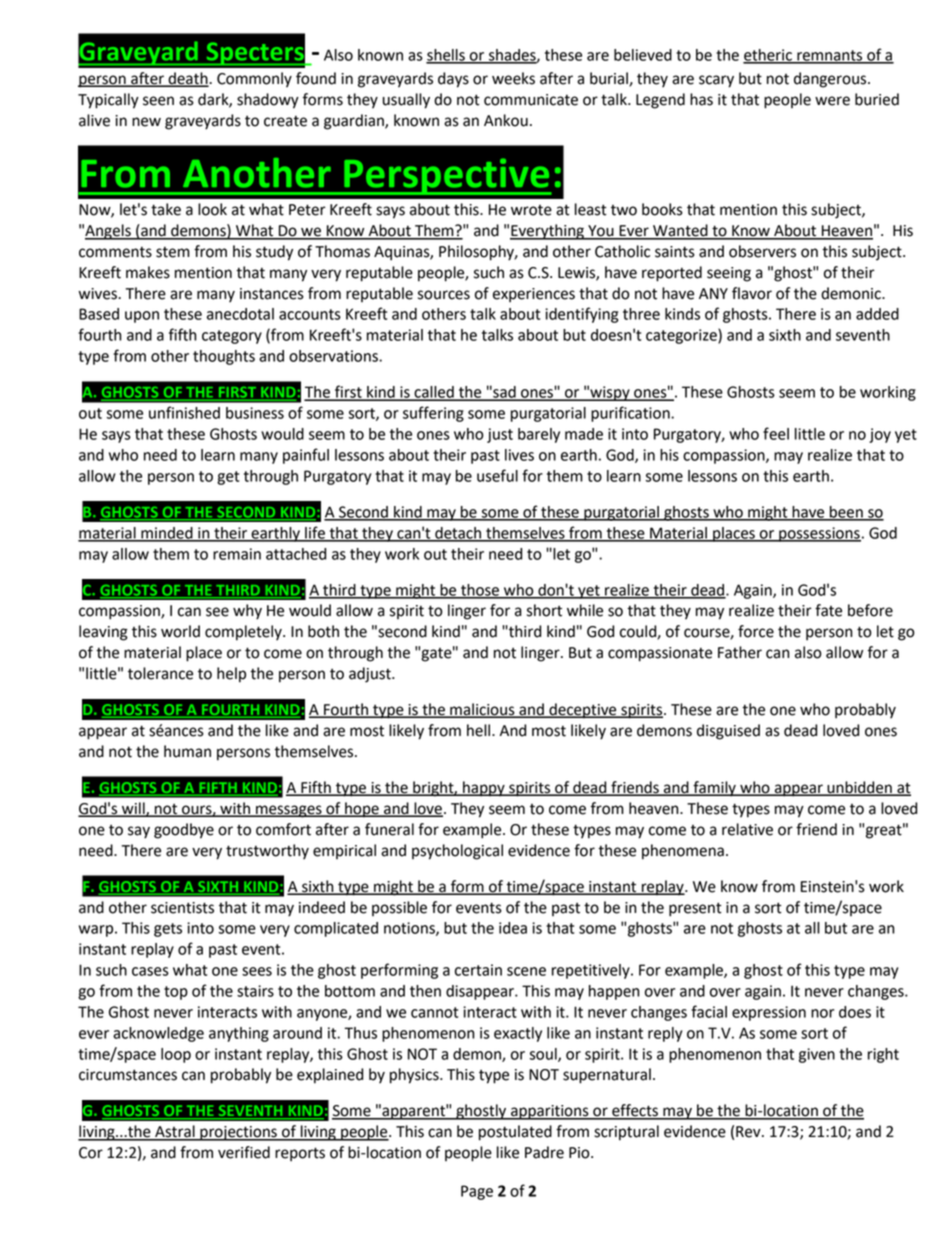  I want to click on thoughts, so click(224, 357).
